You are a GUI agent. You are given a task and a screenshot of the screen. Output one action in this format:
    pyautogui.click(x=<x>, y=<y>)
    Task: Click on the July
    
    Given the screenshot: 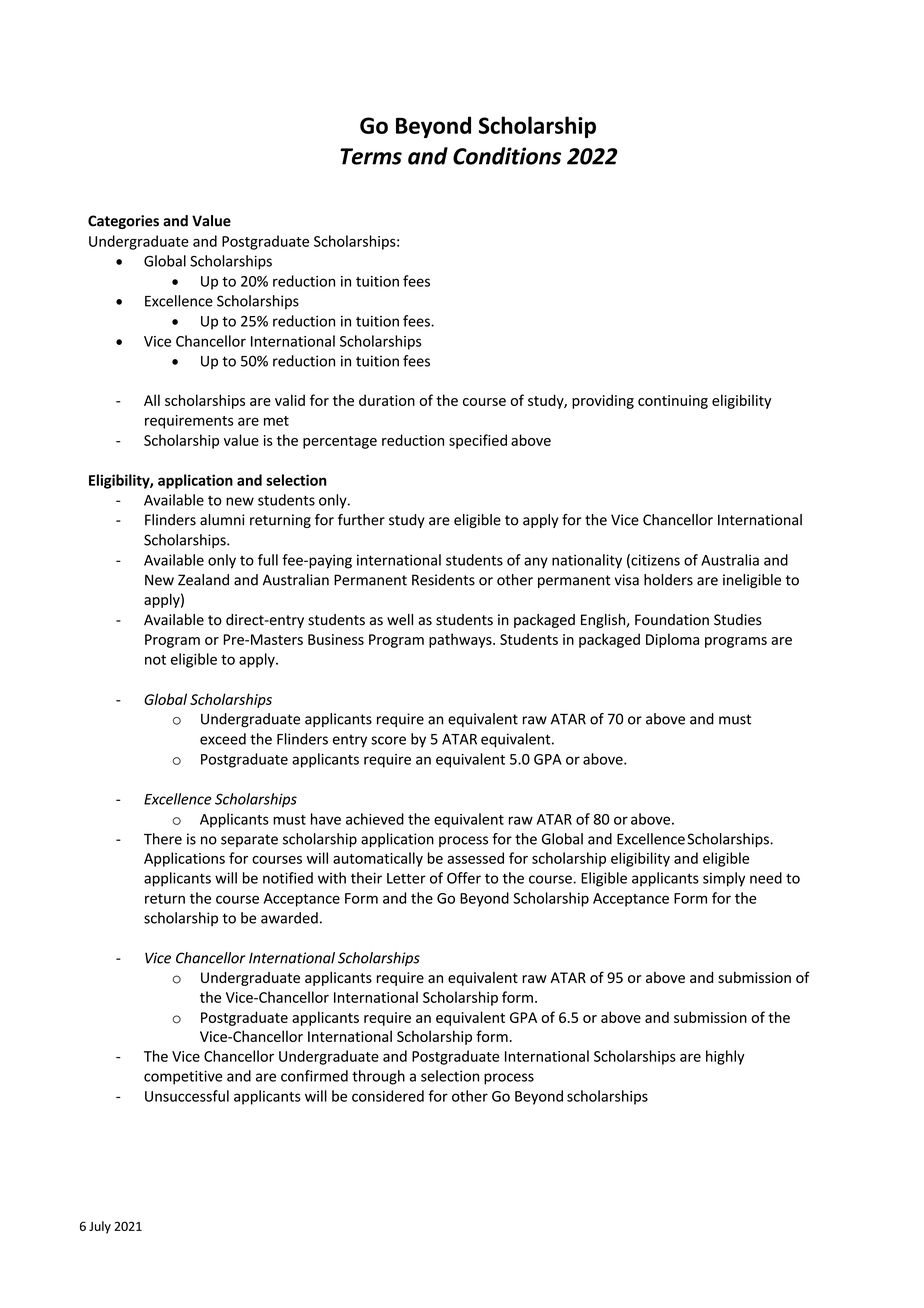 What is the action you would take?
    pyautogui.click(x=100, y=1227)
